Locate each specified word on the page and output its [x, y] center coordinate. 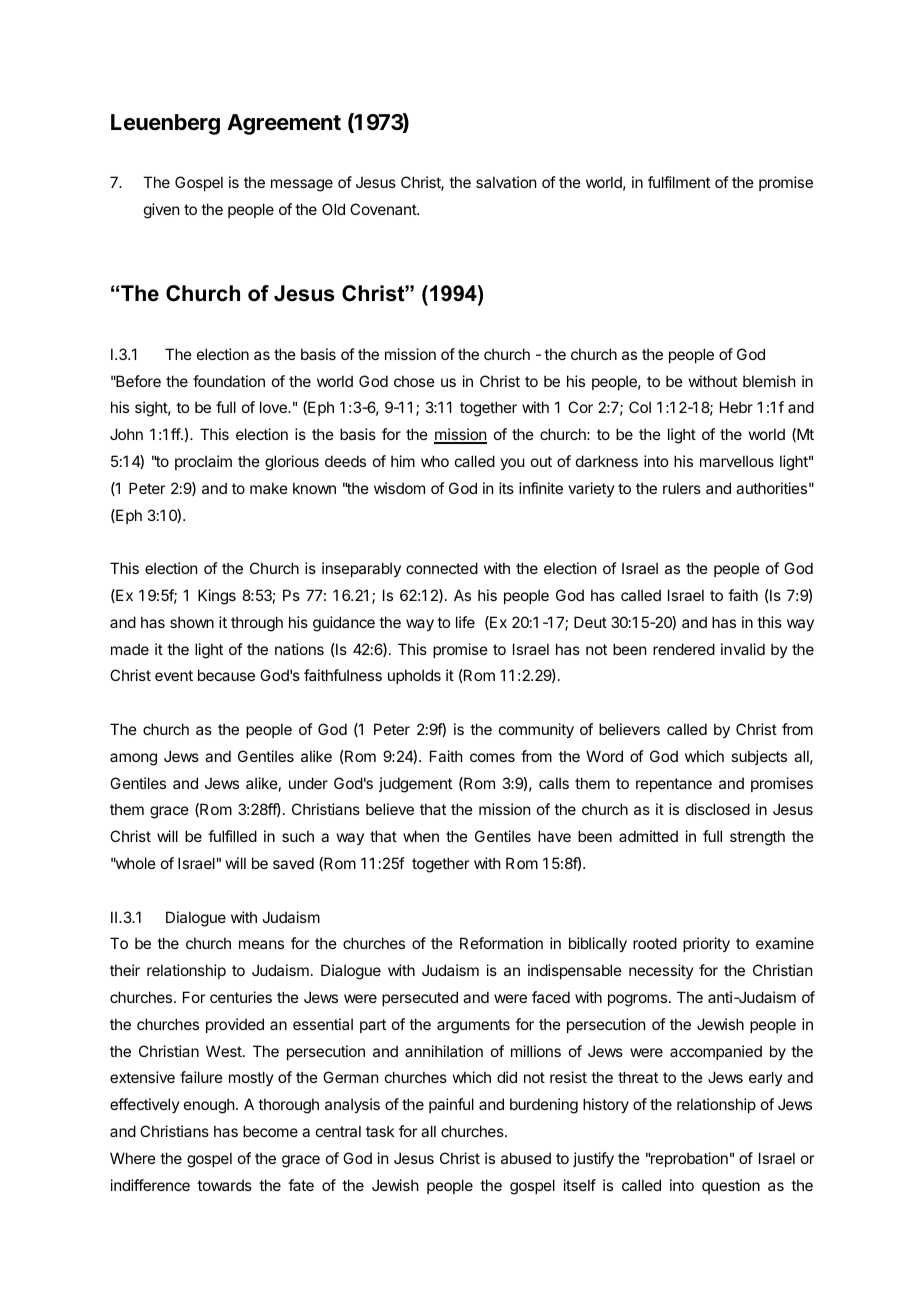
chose [414, 381]
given [161, 211]
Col [640, 407]
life [465, 622]
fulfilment [679, 182]
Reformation [501, 943]
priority [706, 944]
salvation [506, 182]
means [261, 944]
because [226, 675]
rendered [684, 649]
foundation [229, 381]
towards [224, 1185]
